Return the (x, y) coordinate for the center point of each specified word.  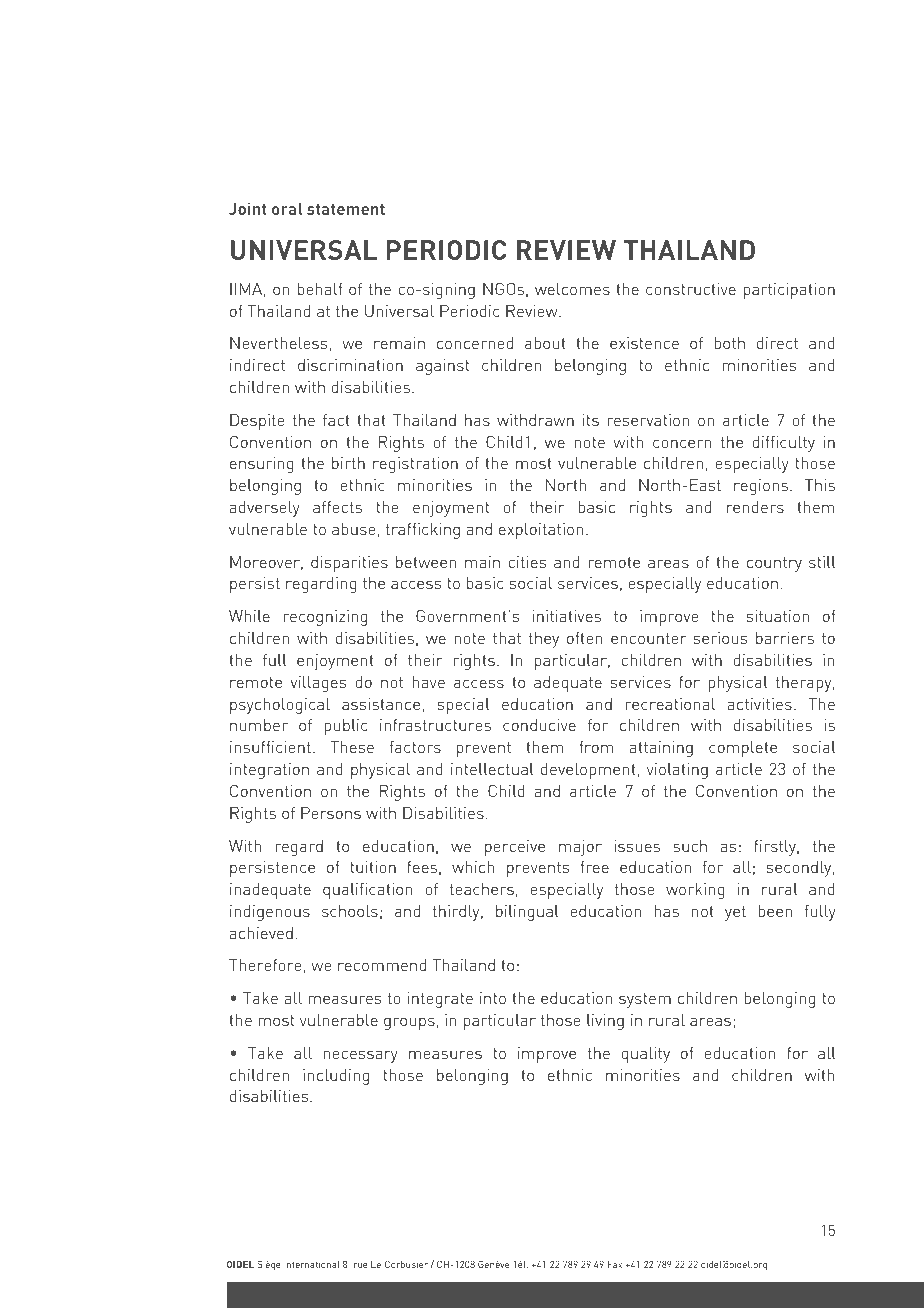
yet (735, 913)
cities (527, 562)
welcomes (572, 289)
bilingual (527, 913)
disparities (349, 564)
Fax (615, 1264)
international (312, 1264)
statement (346, 209)
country (774, 564)
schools (350, 911)
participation (789, 291)
